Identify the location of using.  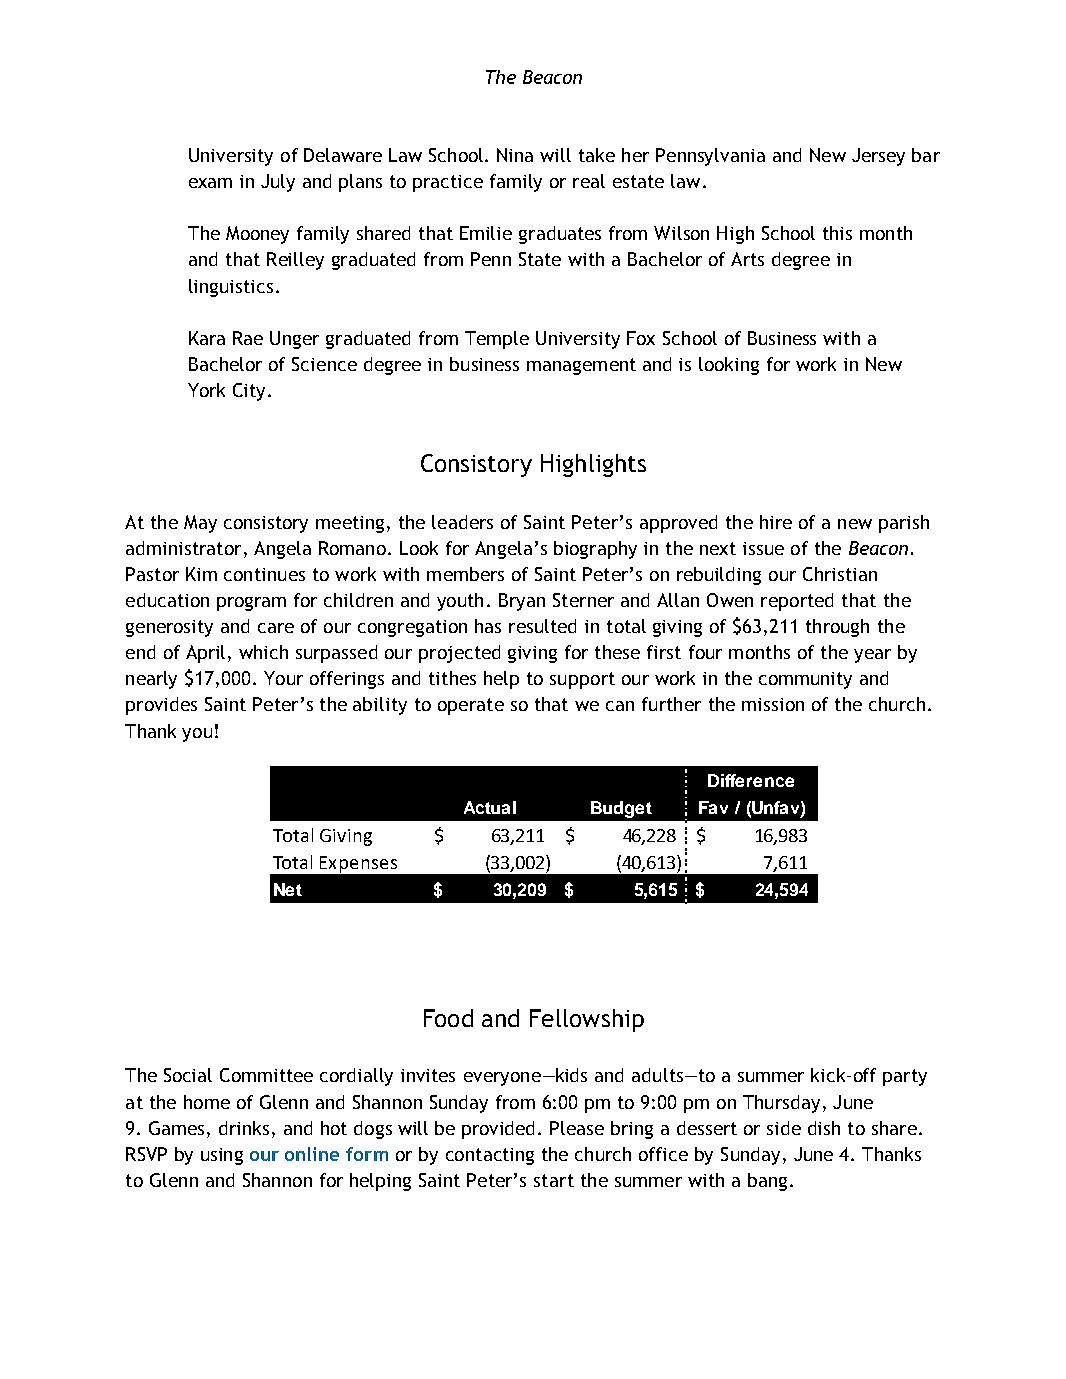
(222, 1156).
